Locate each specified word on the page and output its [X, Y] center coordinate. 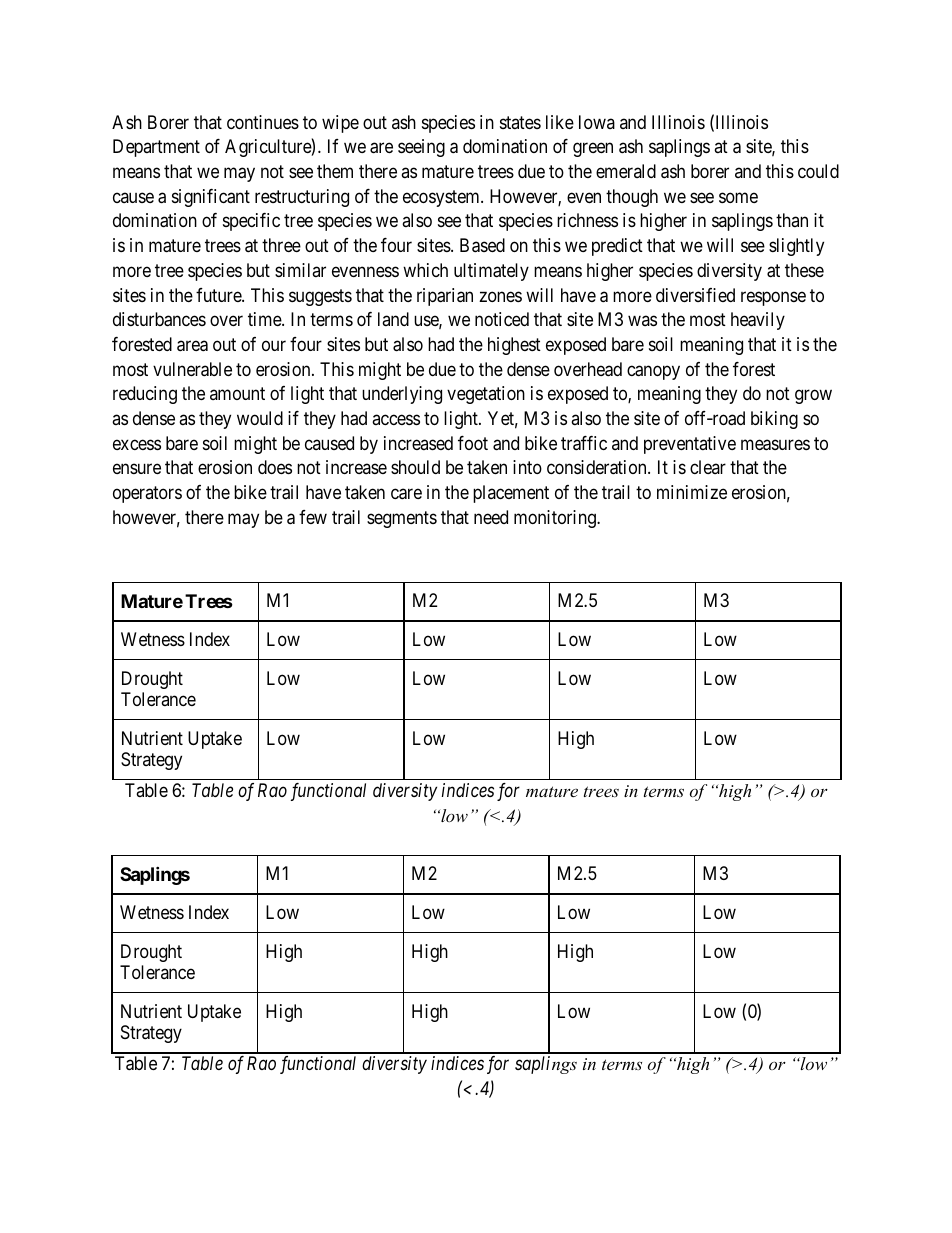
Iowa [597, 122]
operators [147, 495]
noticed [502, 319]
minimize [692, 492]
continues [263, 122]
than [792, 220]
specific [251, 222]
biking [774, 420]
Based [482, 245]
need [491, 517]
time [265, 319]
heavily [758, 321]
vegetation [486, 395]
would [260, 418]
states [520, 122]
